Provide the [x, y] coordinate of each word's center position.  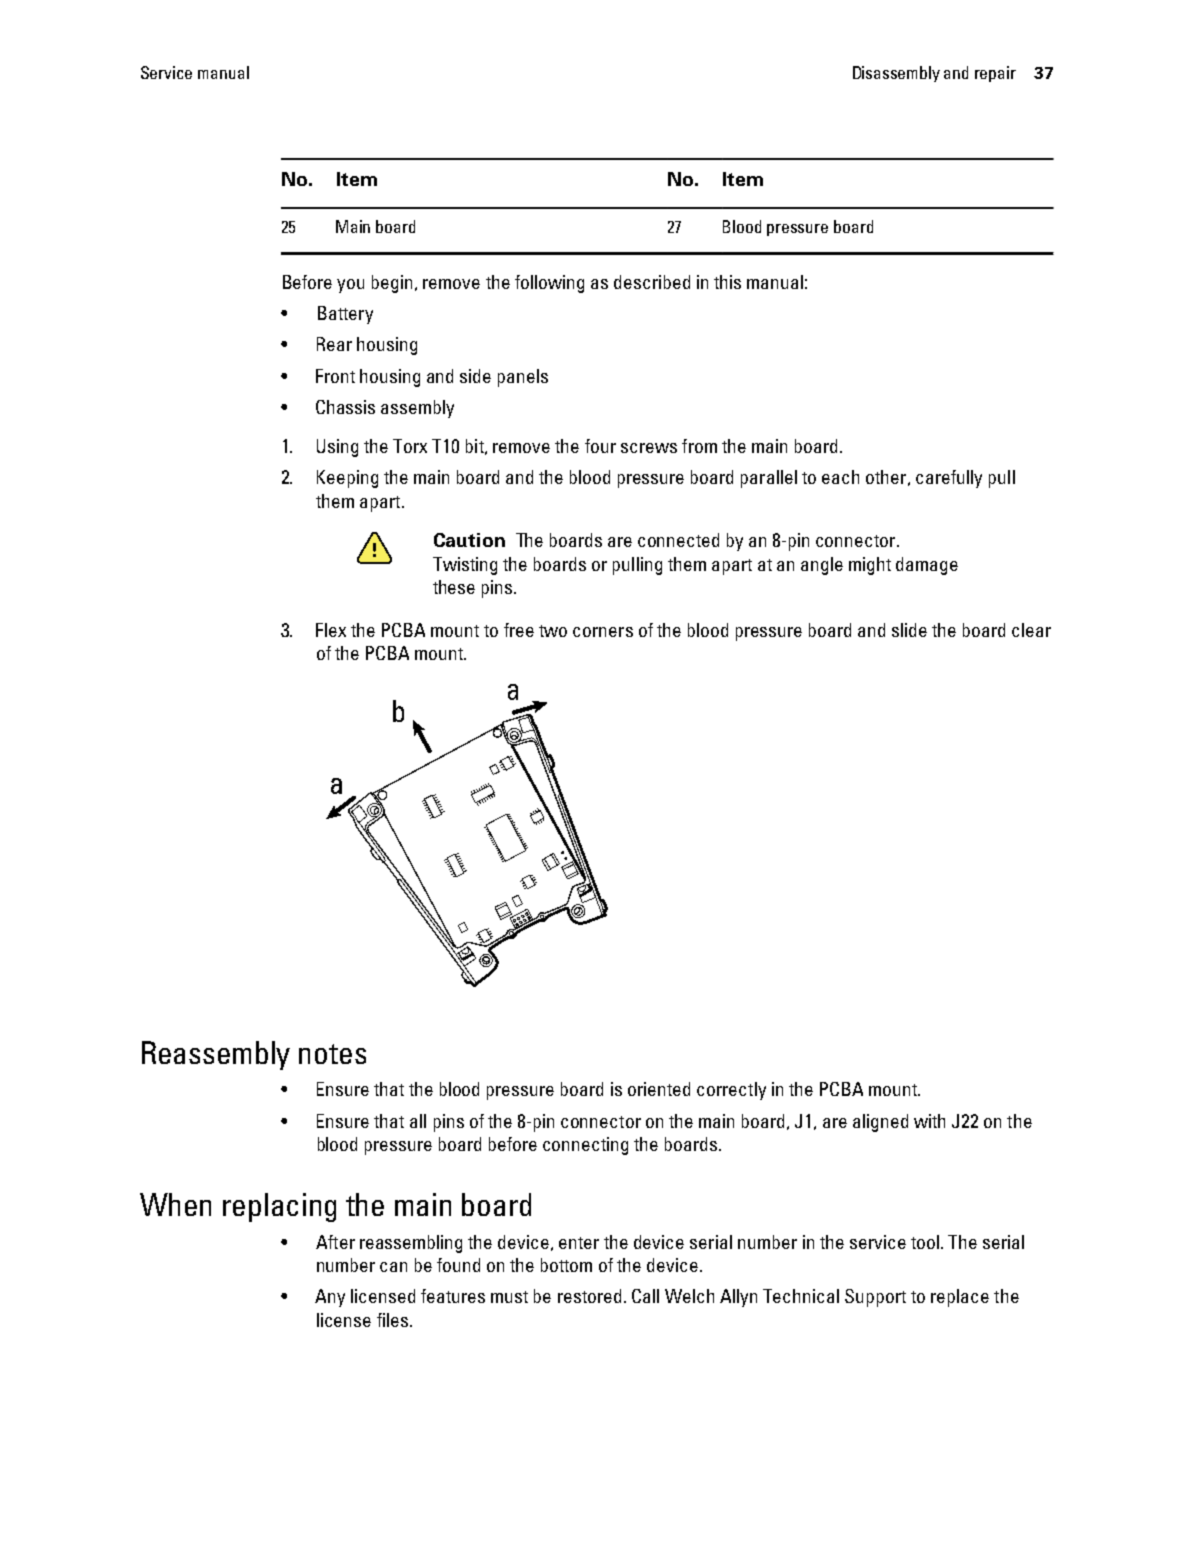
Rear [334, 344]
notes [332, 1054]
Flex [331, 630]
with [929, 1121]
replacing [279, 1207]
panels [523, 378]
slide [909, 630]
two [553, 631]
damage [927, 566]
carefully [949, 479]
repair [995, 74]
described [652, 282]
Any [330, 1298]
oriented [659, 1089]
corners [603, 632]
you [350, 286]
